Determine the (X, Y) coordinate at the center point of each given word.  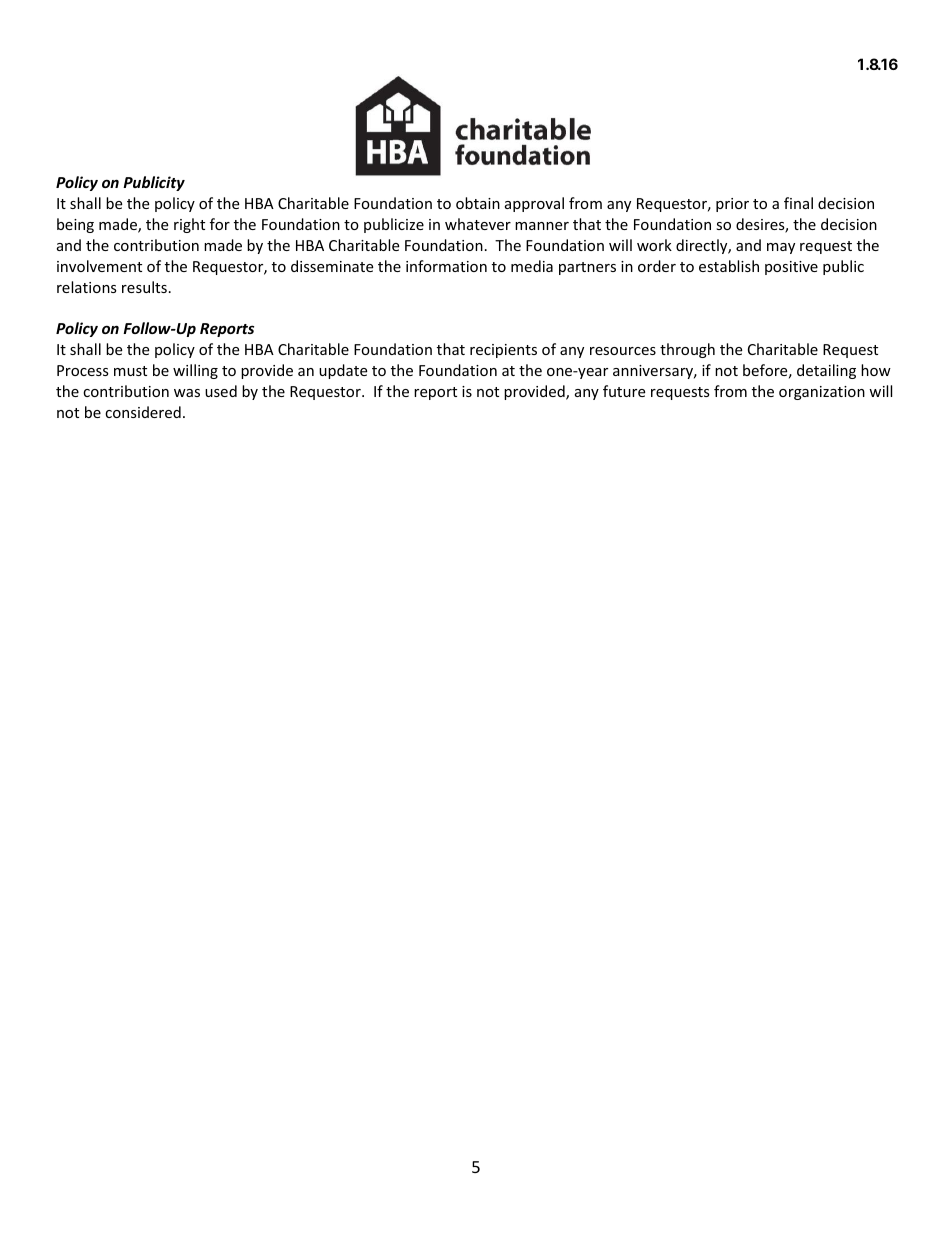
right (189, 225)
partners (587, 268)
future (624, 391)
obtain (478, 203)
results (144, 287)
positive (791, 268)
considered (143, 412)
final (798, 203)
